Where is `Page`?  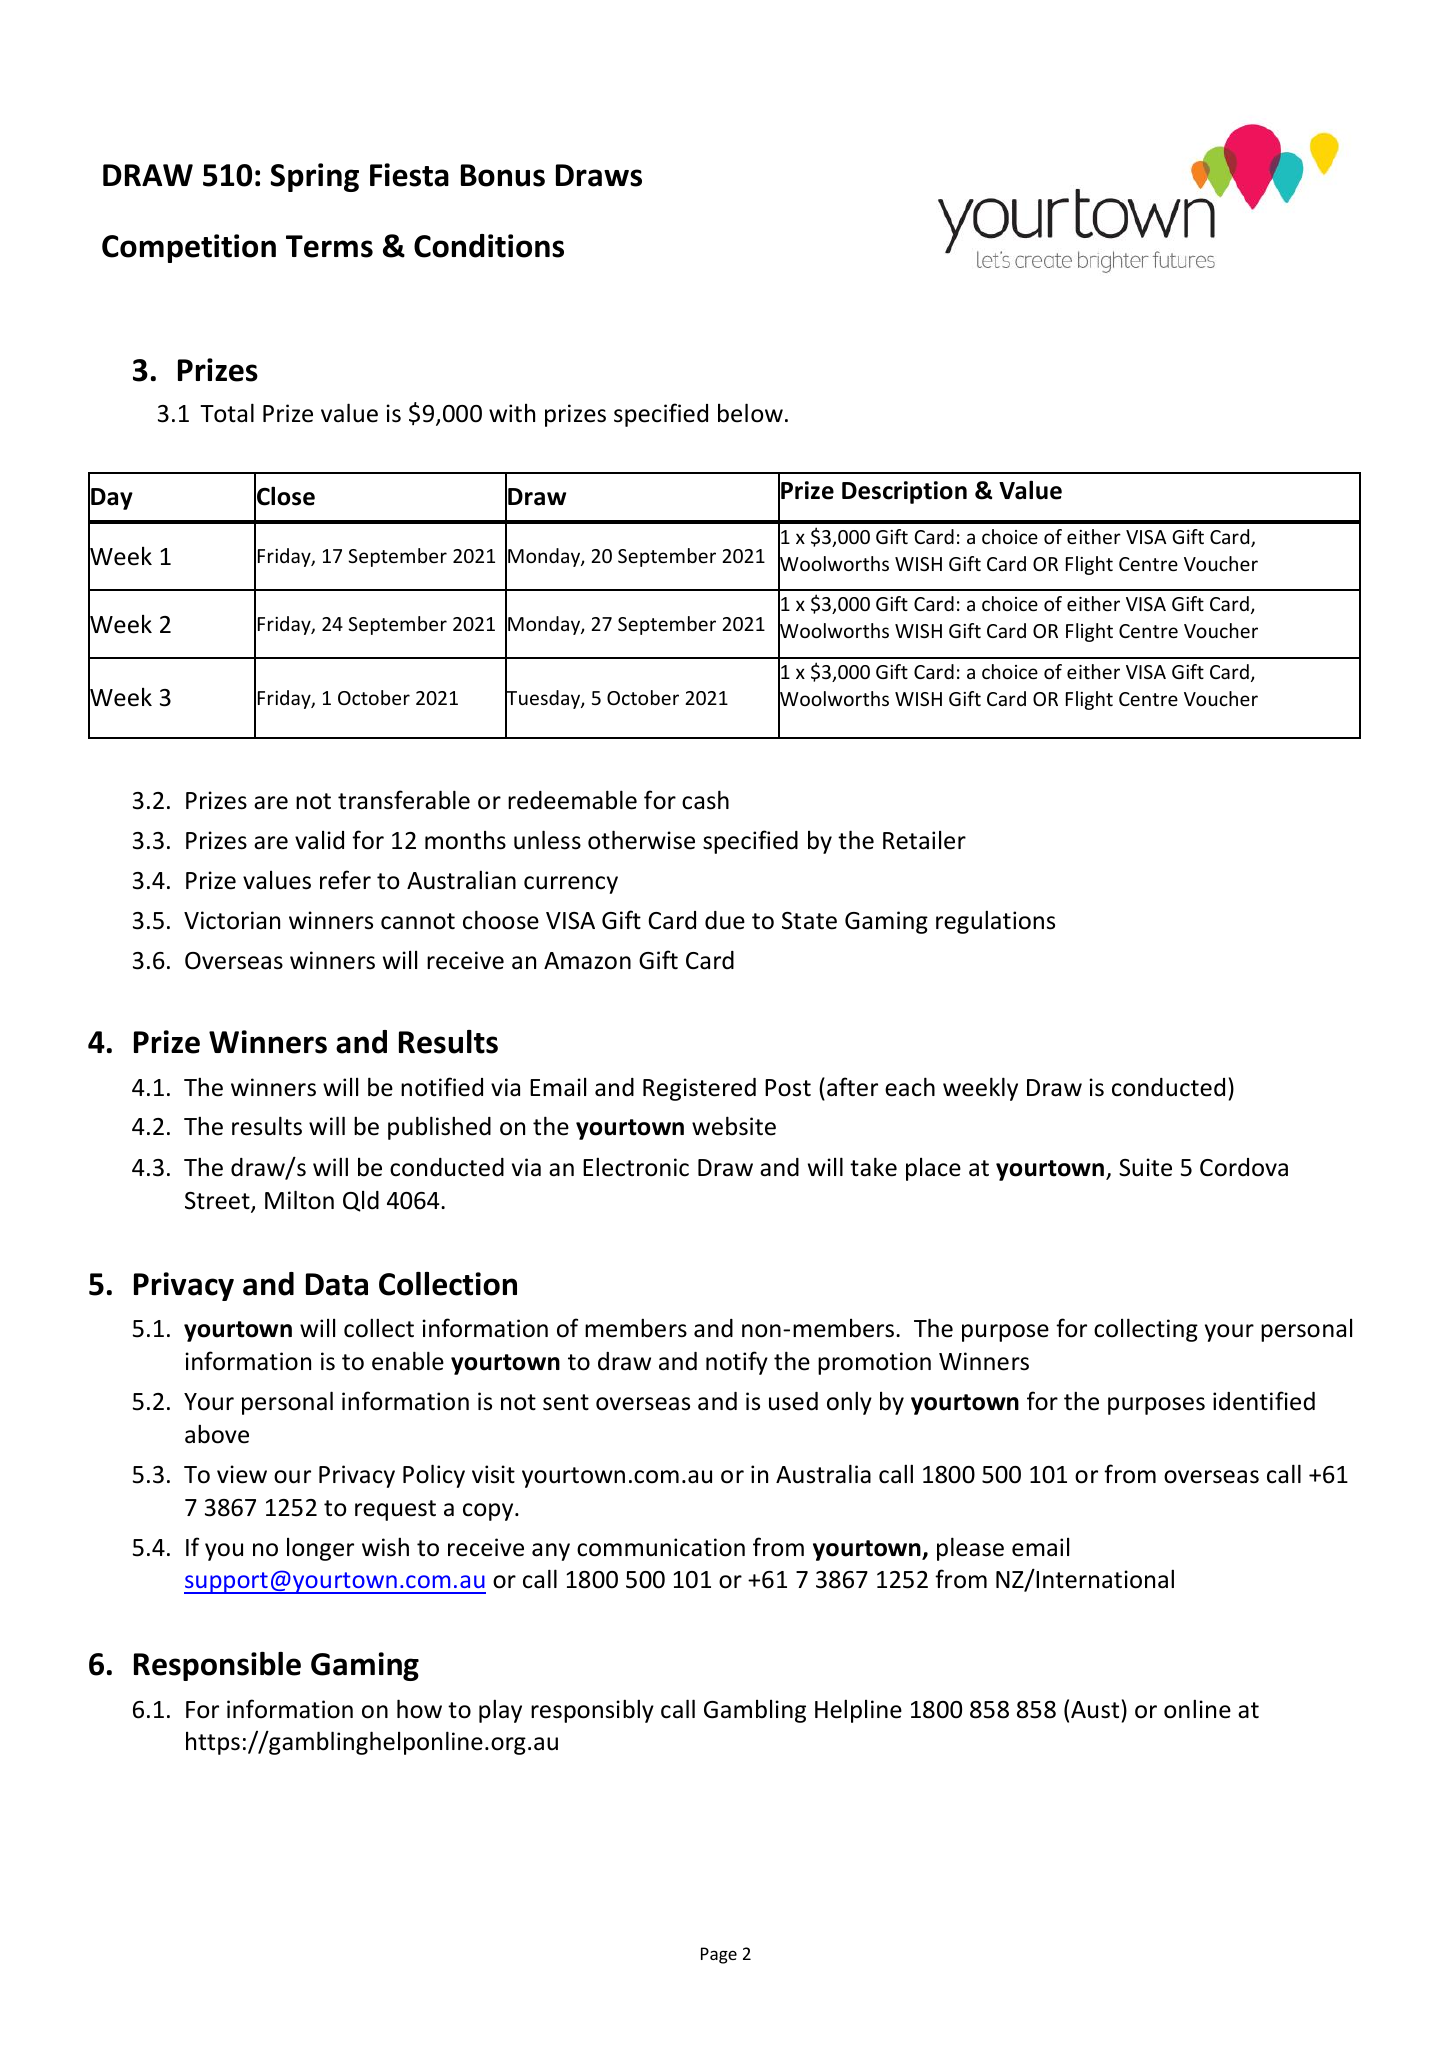
Page is located at coordinates (719, 1955).
